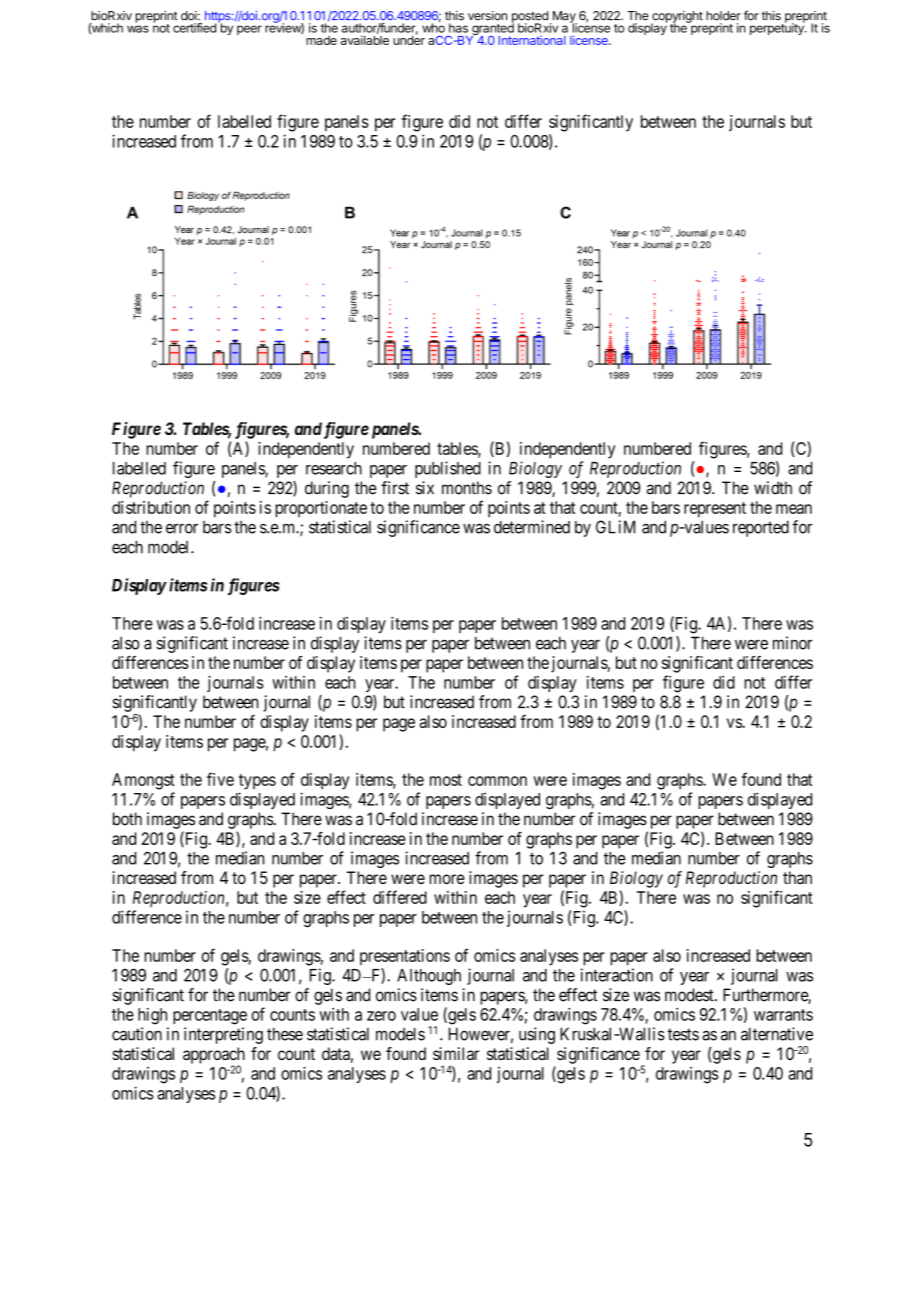  What do you see at coordinates (182, 528) in the screenshot?
I see `error` at bounding box center [182, 528].
